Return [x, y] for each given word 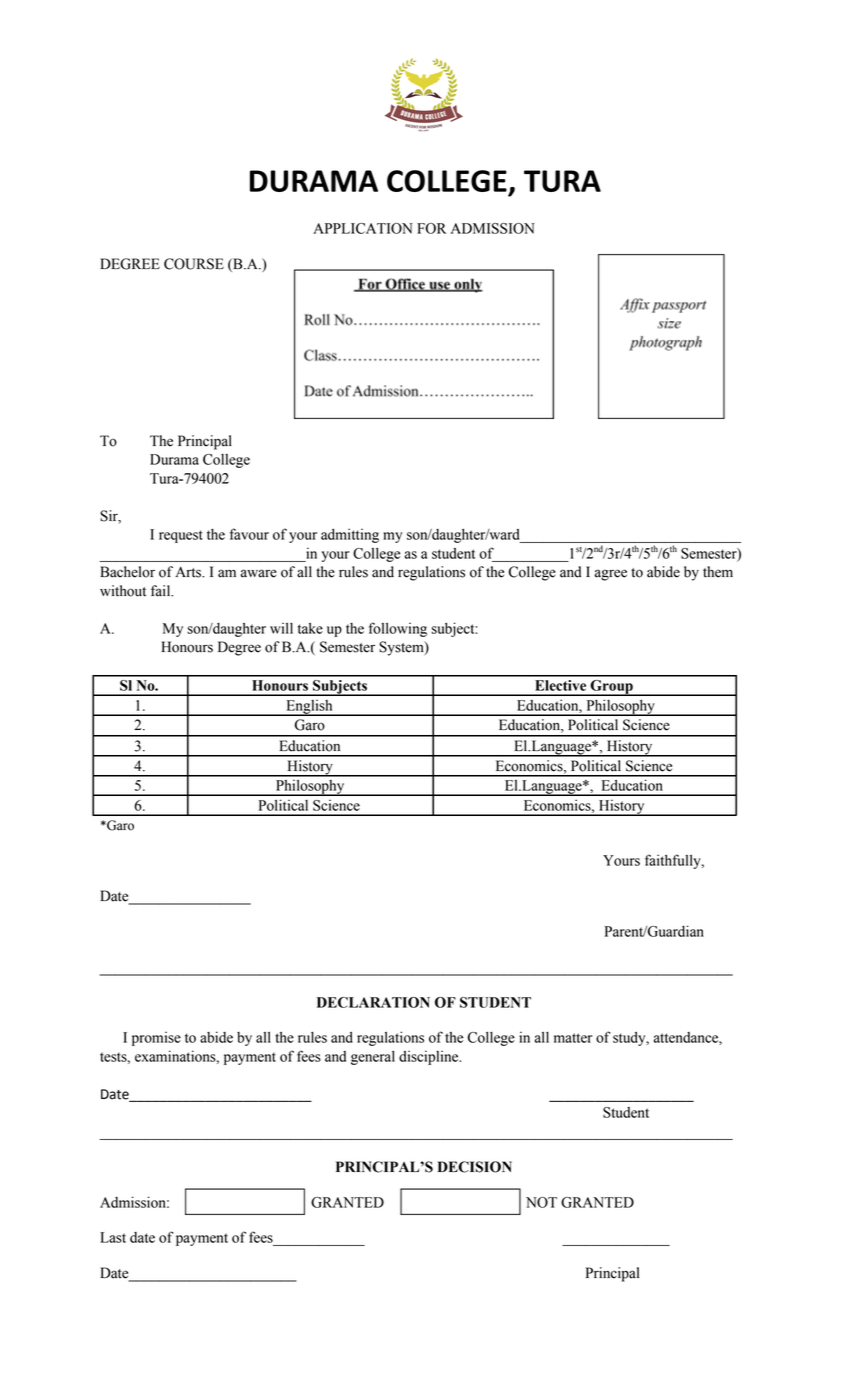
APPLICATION [362, 228]
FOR [431, 228]
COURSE [194, 264]
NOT [541, 1202]
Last [113, 1237]
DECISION [475, 1167]
